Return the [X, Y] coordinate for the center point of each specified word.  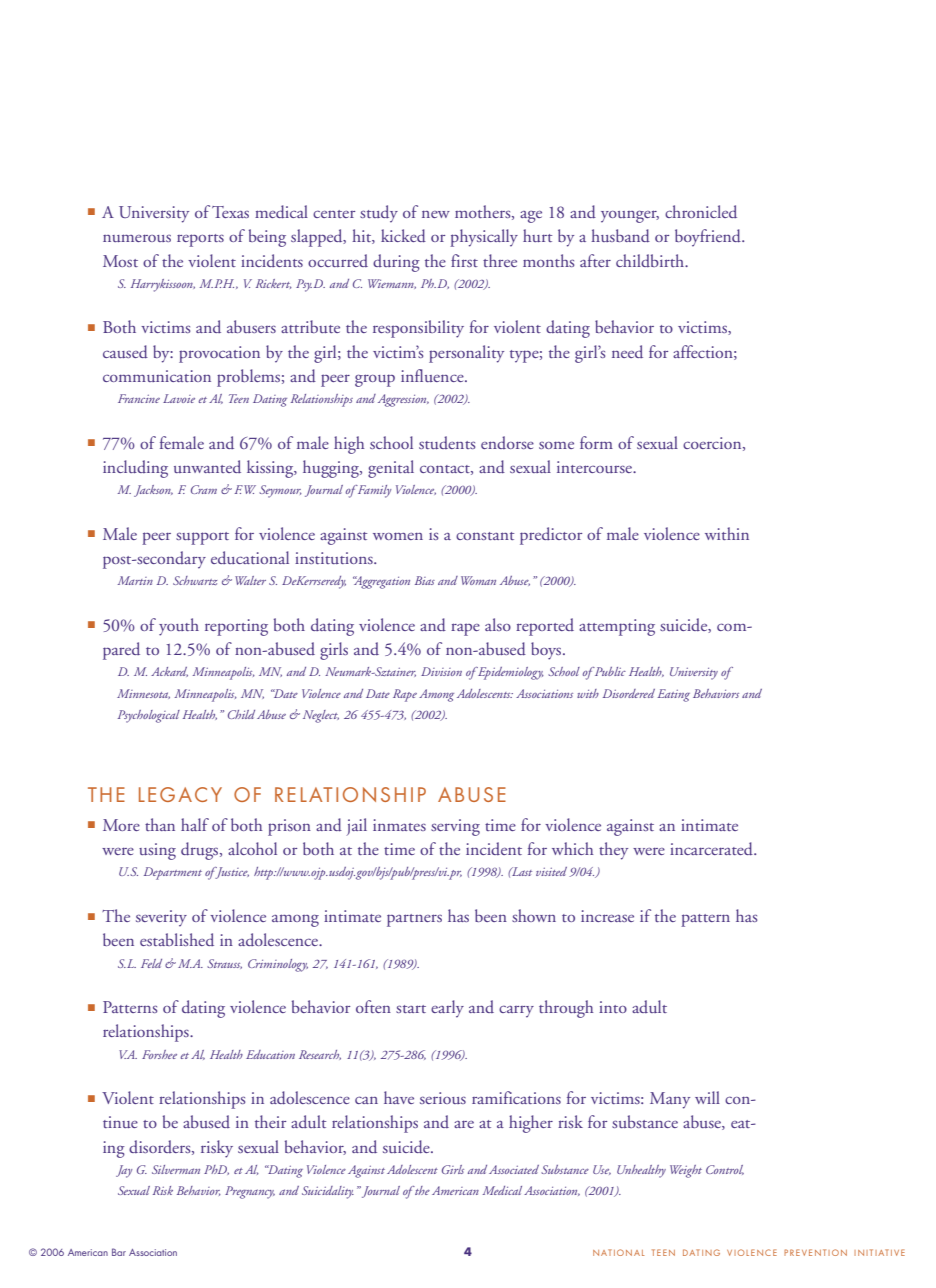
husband [620, 236]
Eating [673, 695]
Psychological [149, 716]
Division [441, 671]
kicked [403, 236]
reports [200, 240]
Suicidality [328, 1192]
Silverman [176, 1169]
